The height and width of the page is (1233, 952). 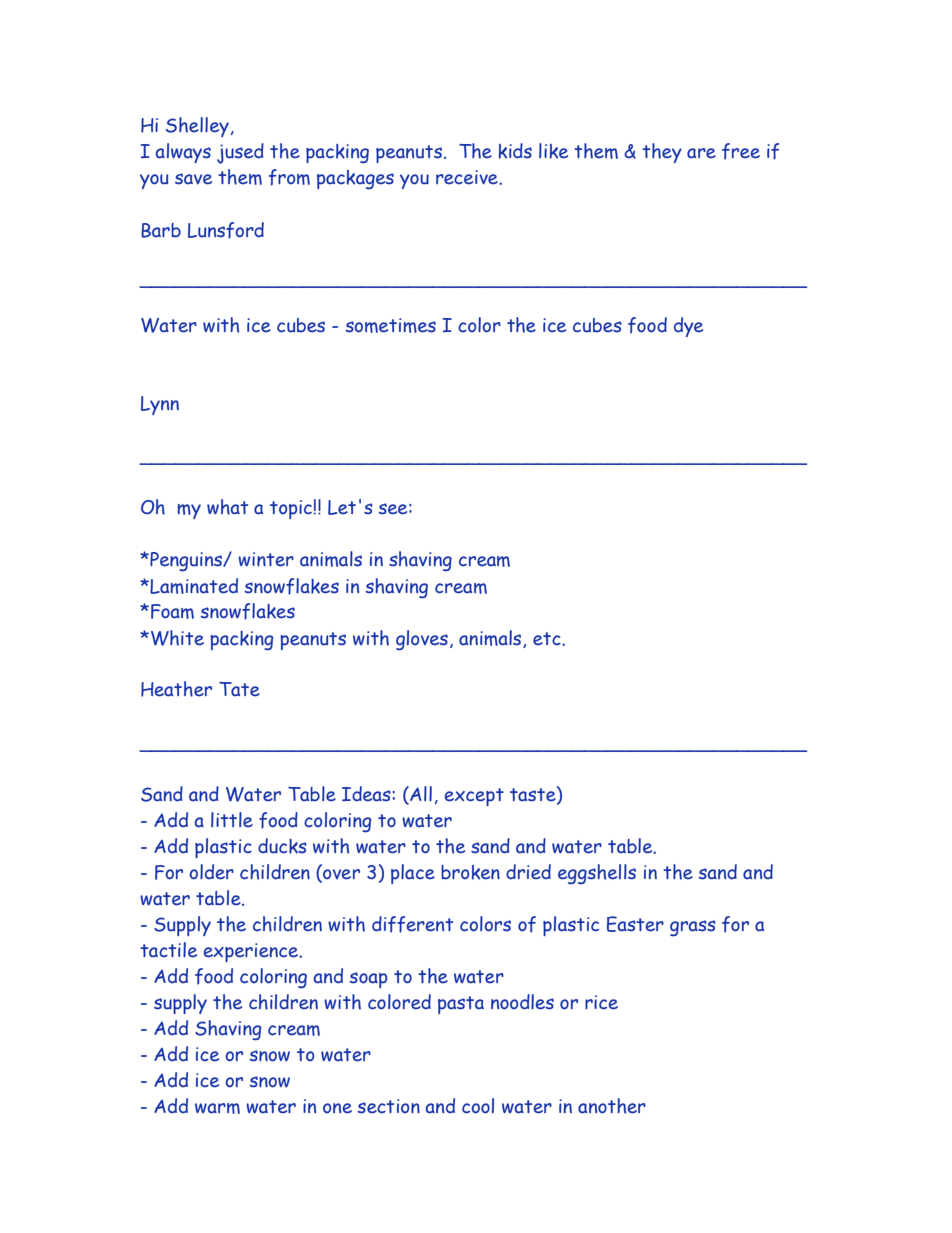 What do you see at coordinates (688, 327) in the page?
I see `dye` at bounding box center [688, 327].
